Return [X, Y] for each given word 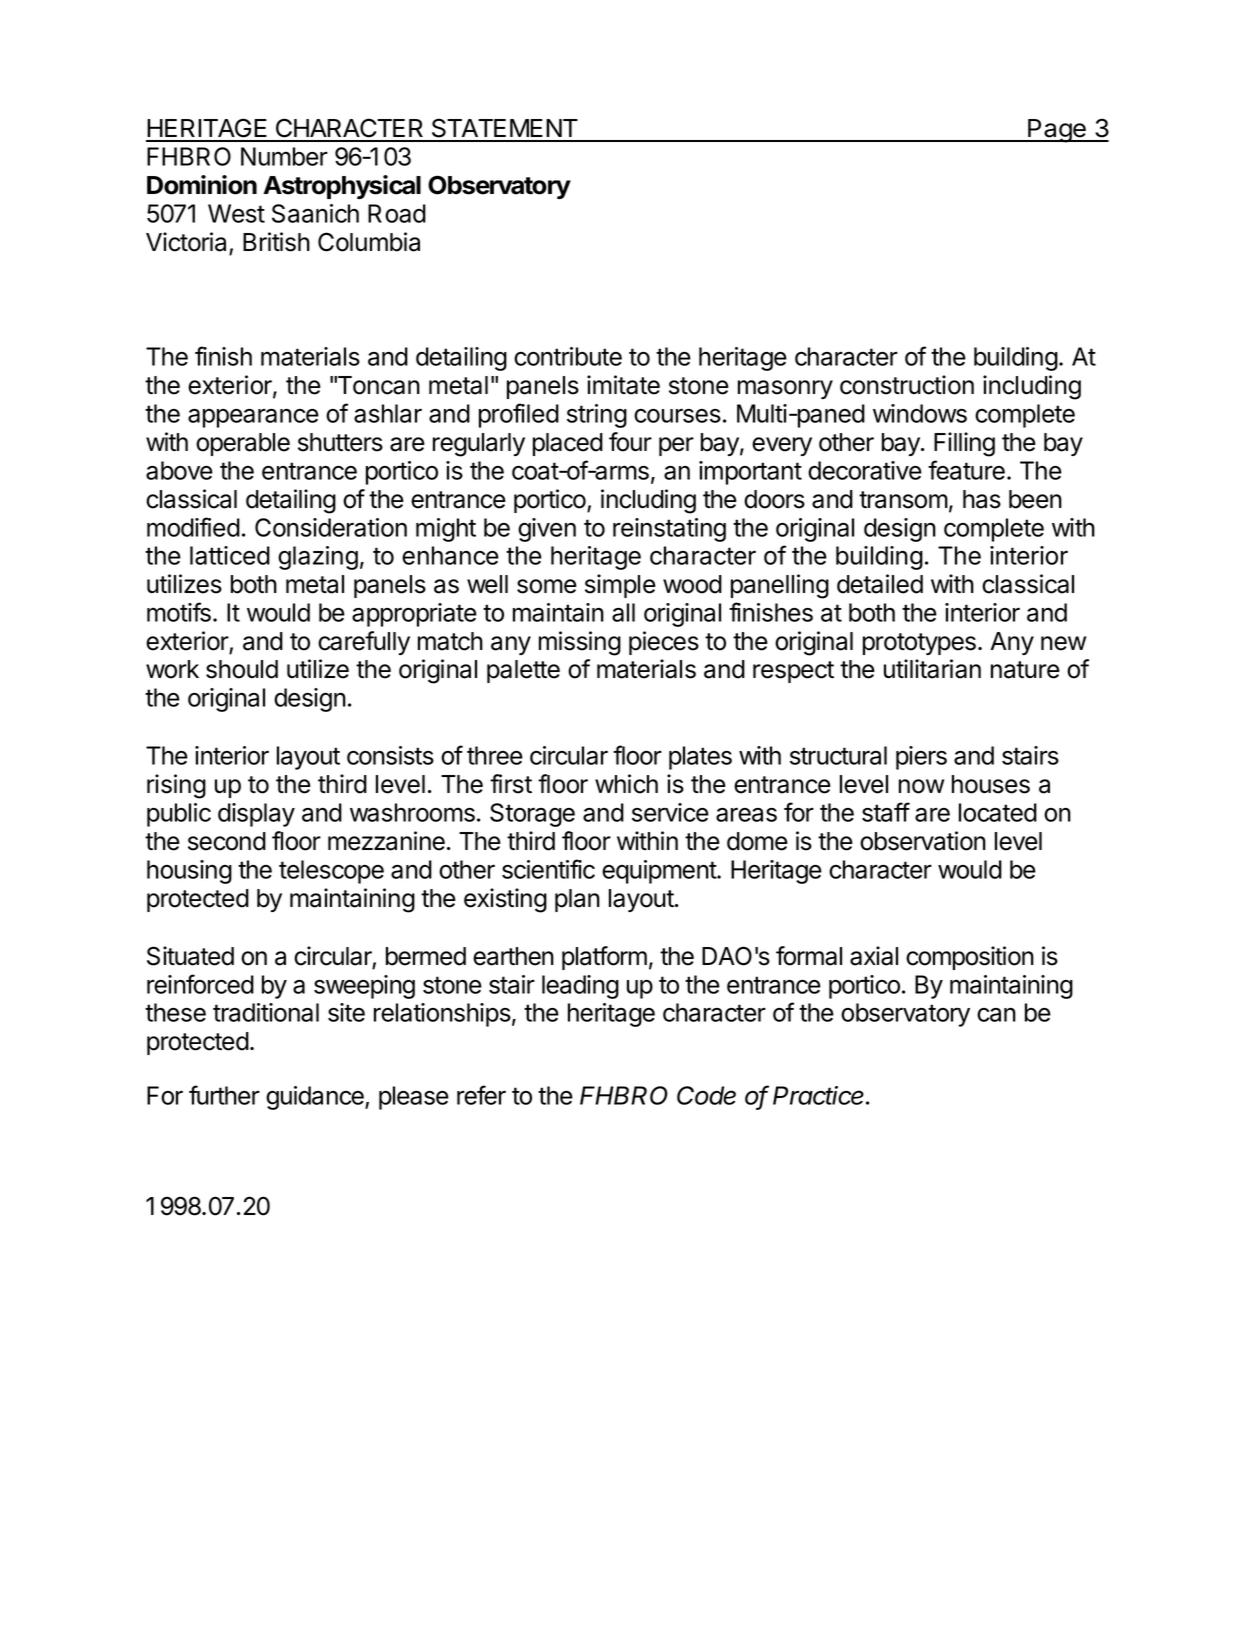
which [626, 784]
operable [243, 444]
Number [284, 156]
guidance [316, 1098]
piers [921, 758]
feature [966, 470]
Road [397, 213]
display [256, 815]
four [630, 442]
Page [1057, 131]
